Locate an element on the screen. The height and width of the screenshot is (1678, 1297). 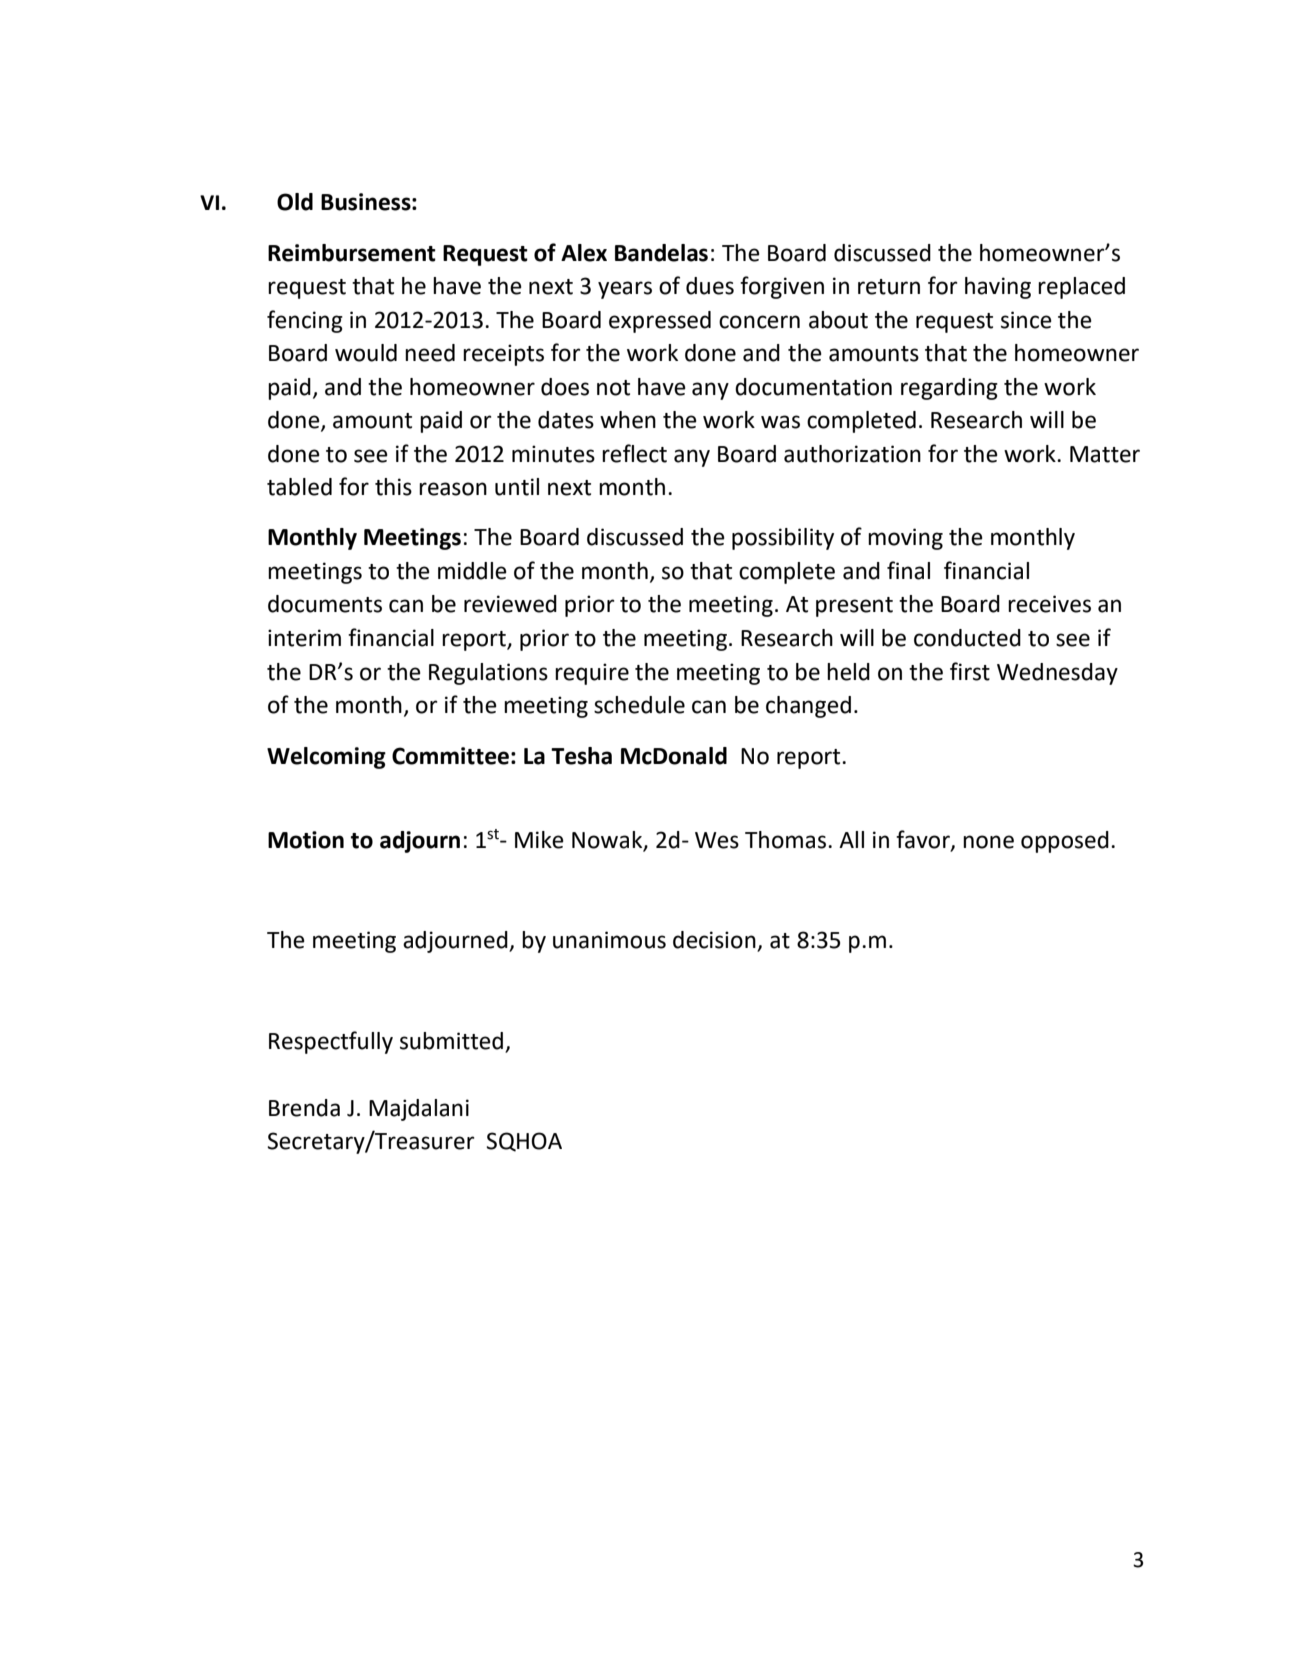
Motion is located at coordinates (306, 840).
